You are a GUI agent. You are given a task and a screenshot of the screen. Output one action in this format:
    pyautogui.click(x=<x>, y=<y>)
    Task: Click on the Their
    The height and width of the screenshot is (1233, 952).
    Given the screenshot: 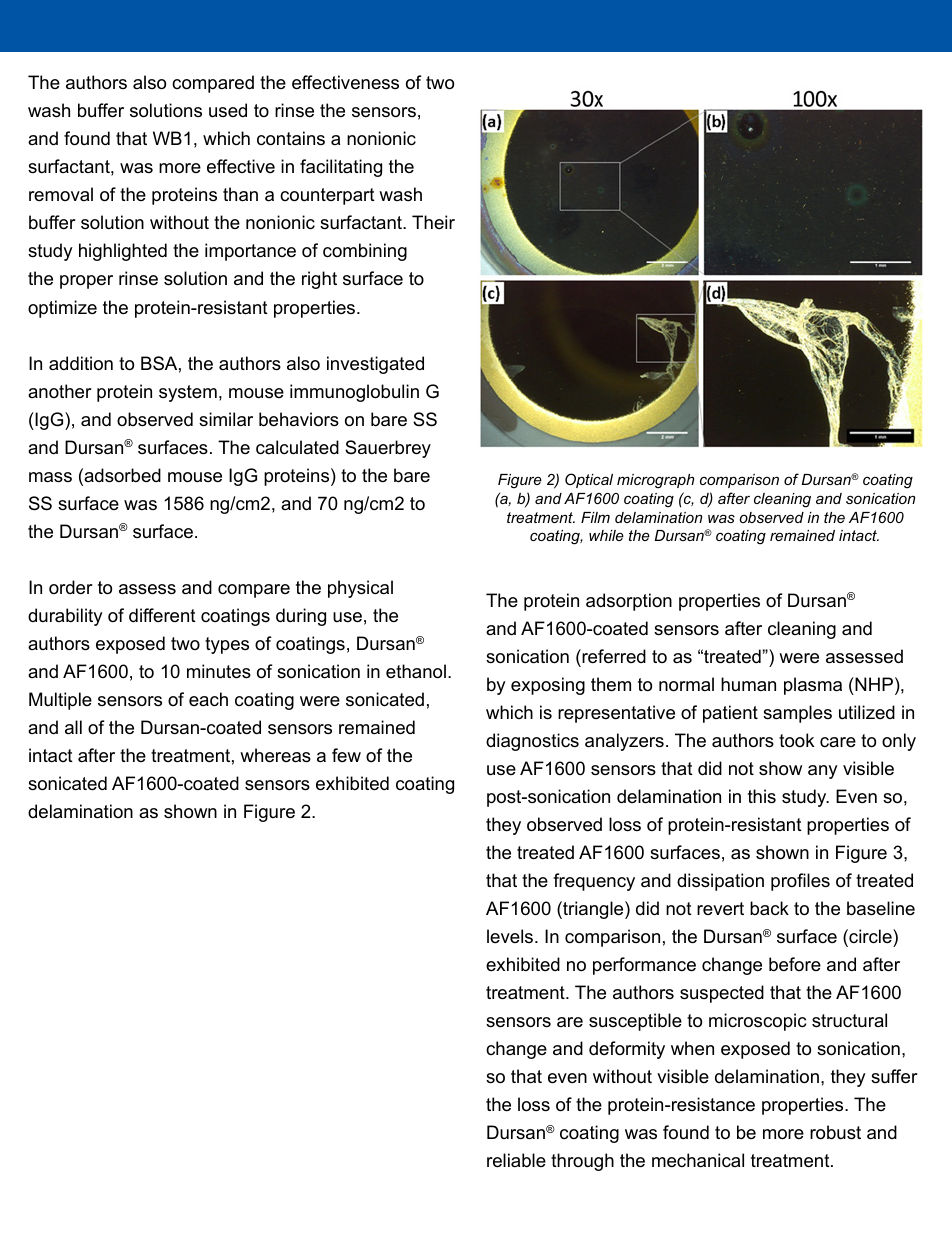 What is the action you would take?
    pyautogui.click(x=433, y=222)
